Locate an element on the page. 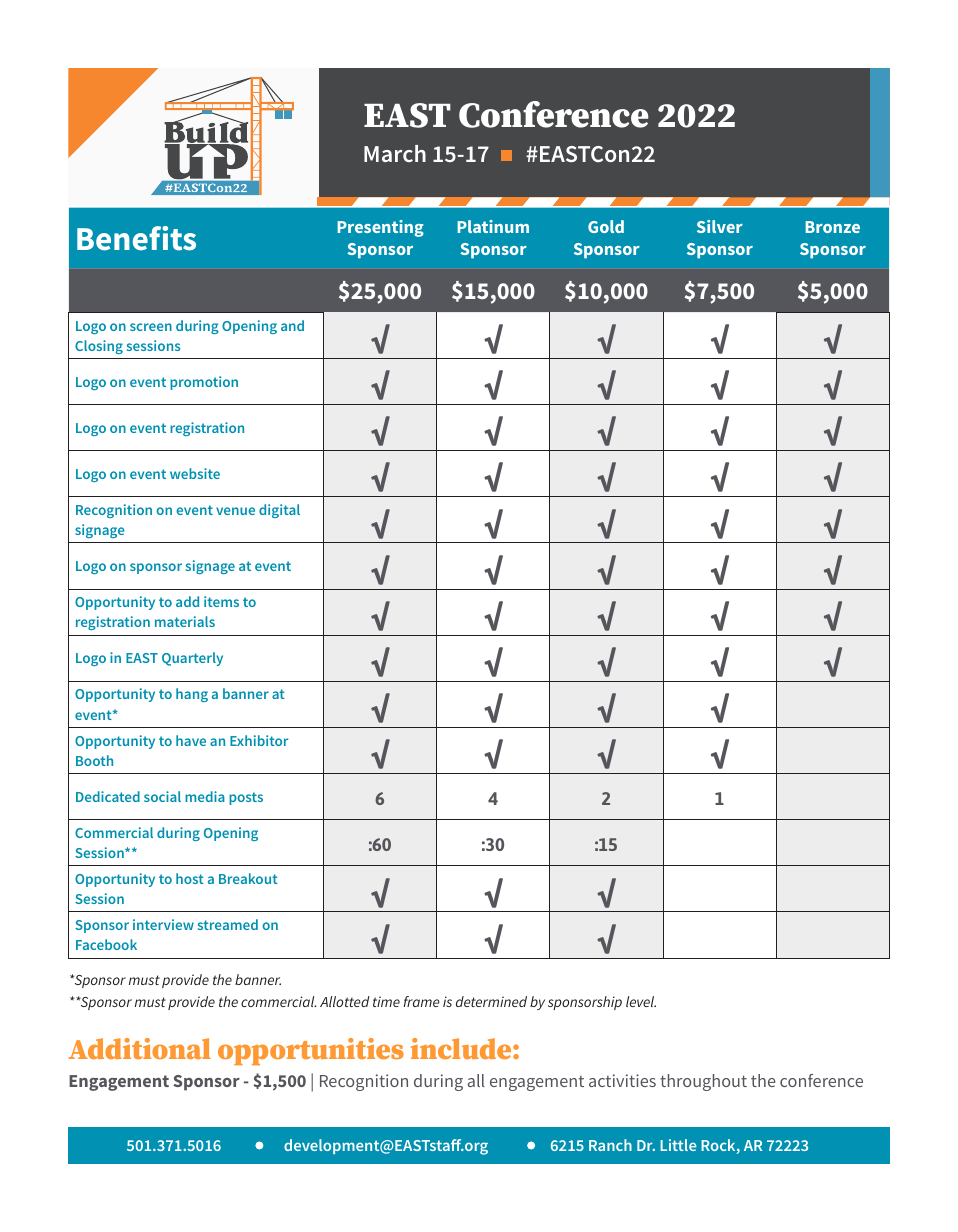 This document has height=1232, width=958. website is located at coordinates (195, 473).
